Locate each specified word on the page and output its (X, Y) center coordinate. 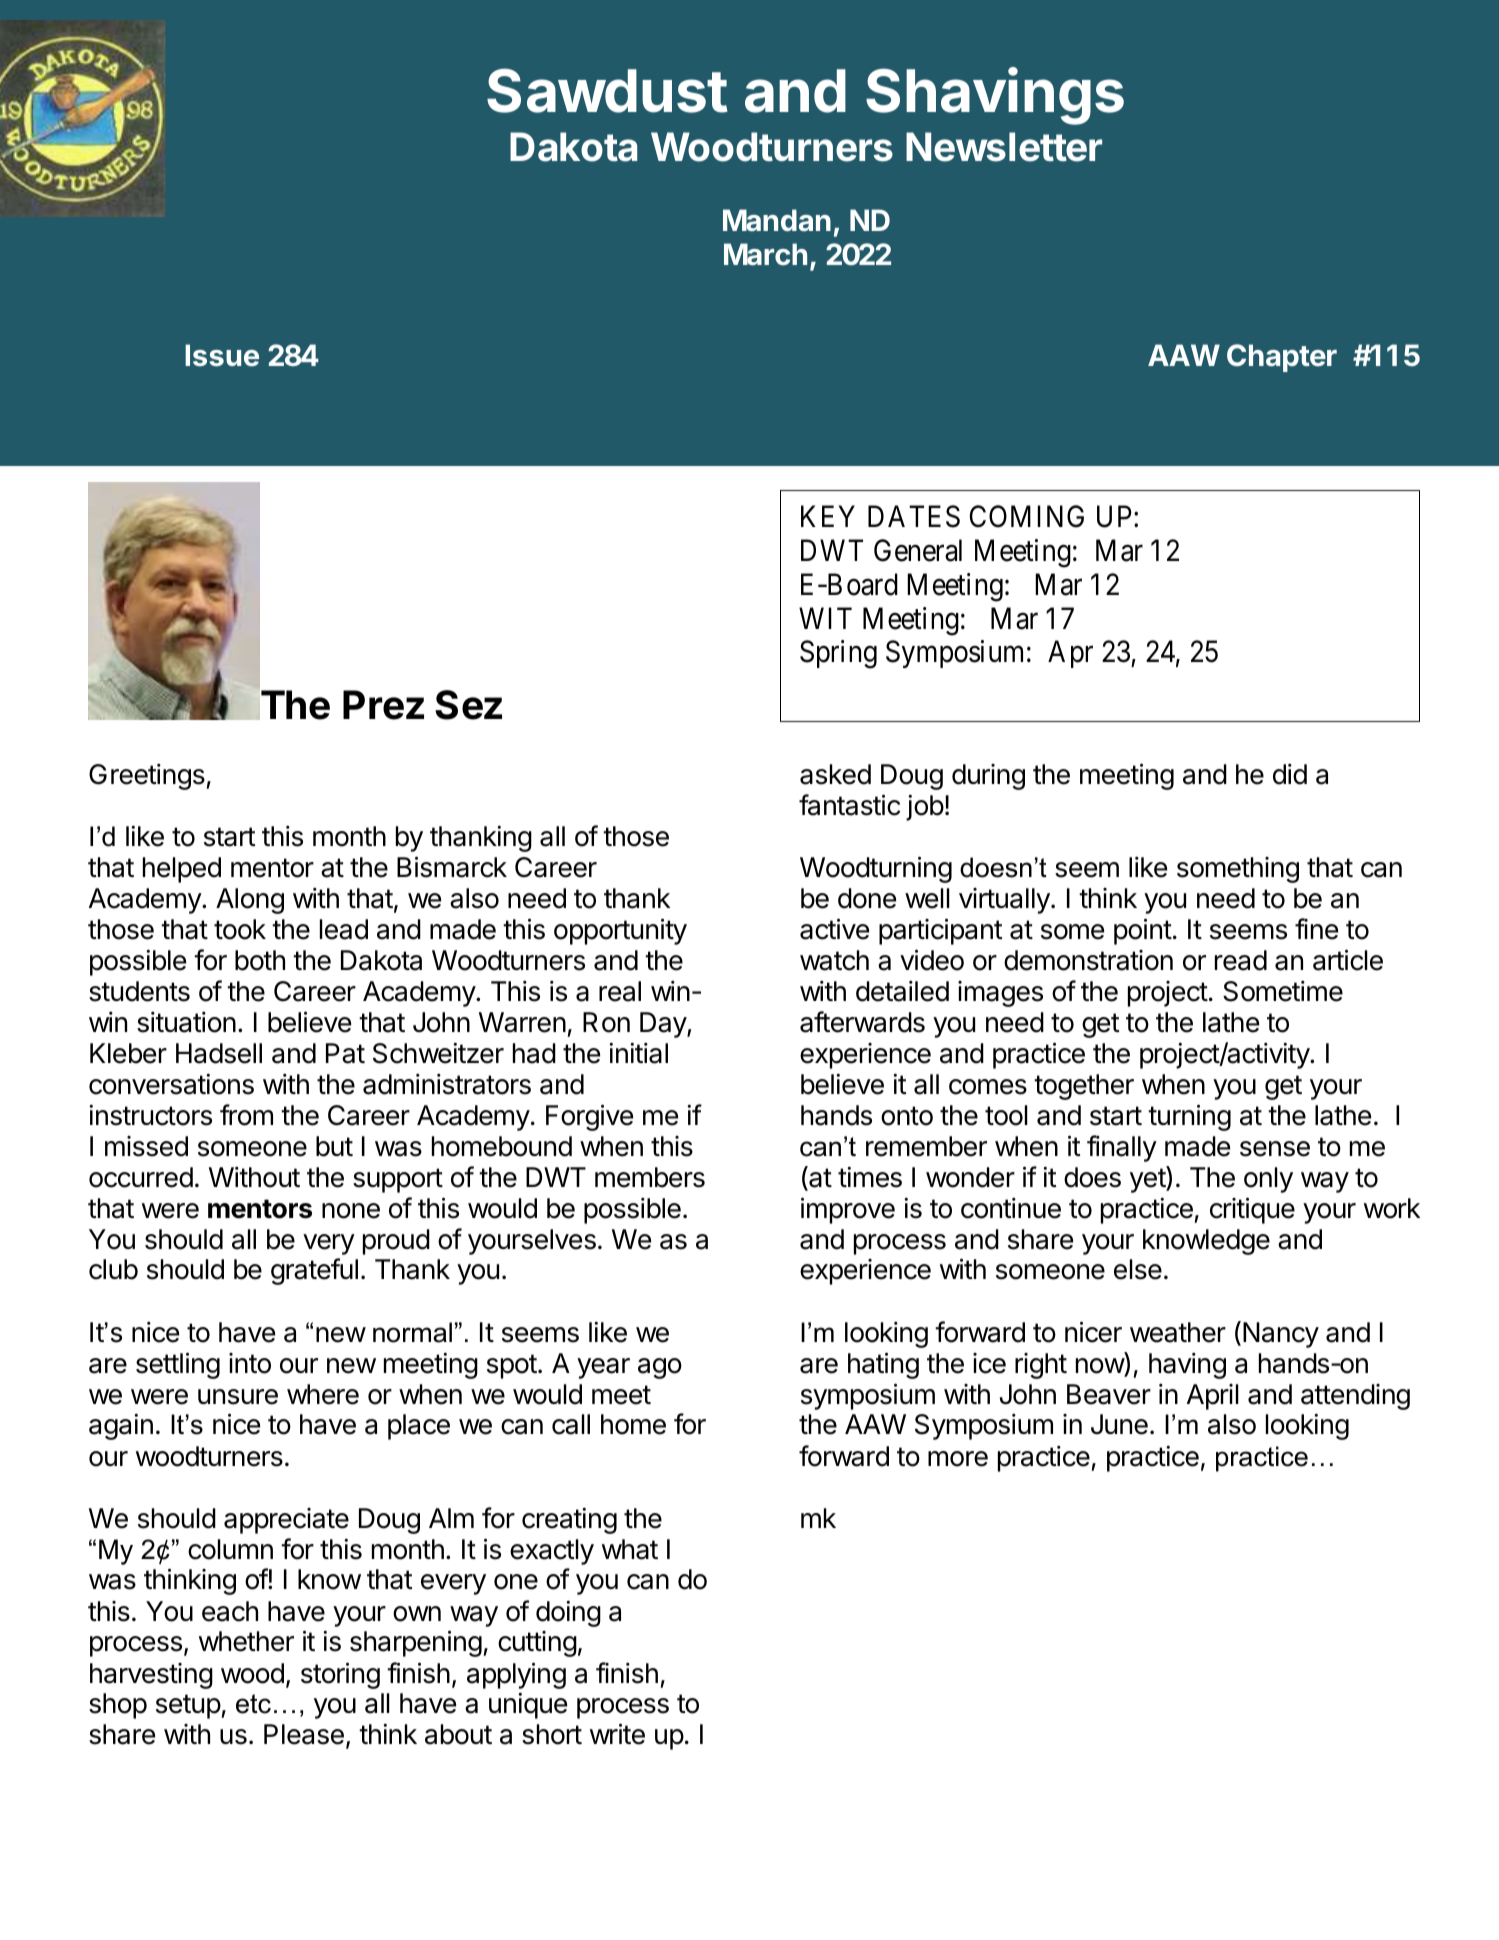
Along (250, 901)
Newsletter (1004, 147)
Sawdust (607, 90)
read (1241, 960)
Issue (222, 355)
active (834, 929)
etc (253, 1704)
